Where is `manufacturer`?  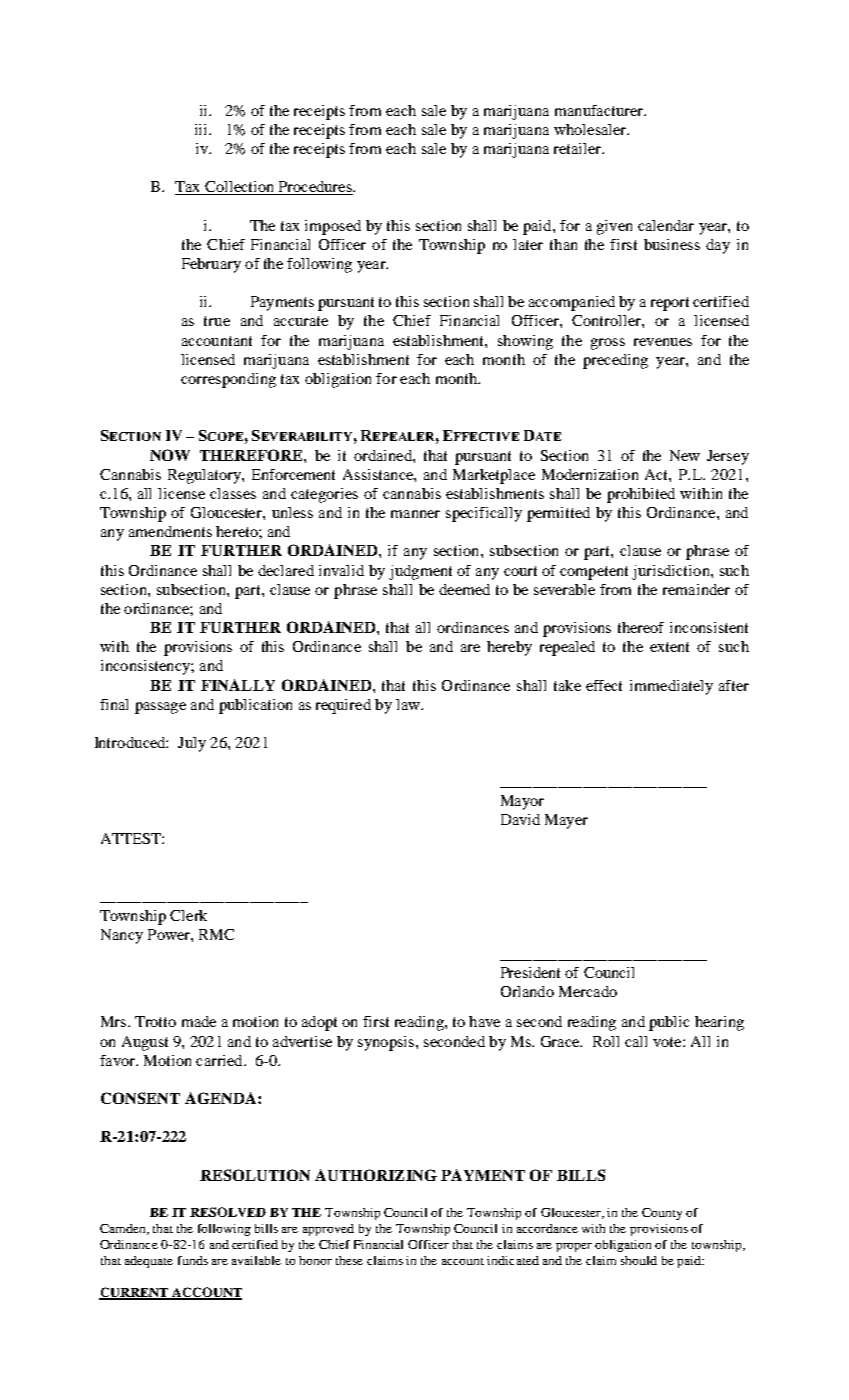
manufacturer is located at coordinates (600, 110).
